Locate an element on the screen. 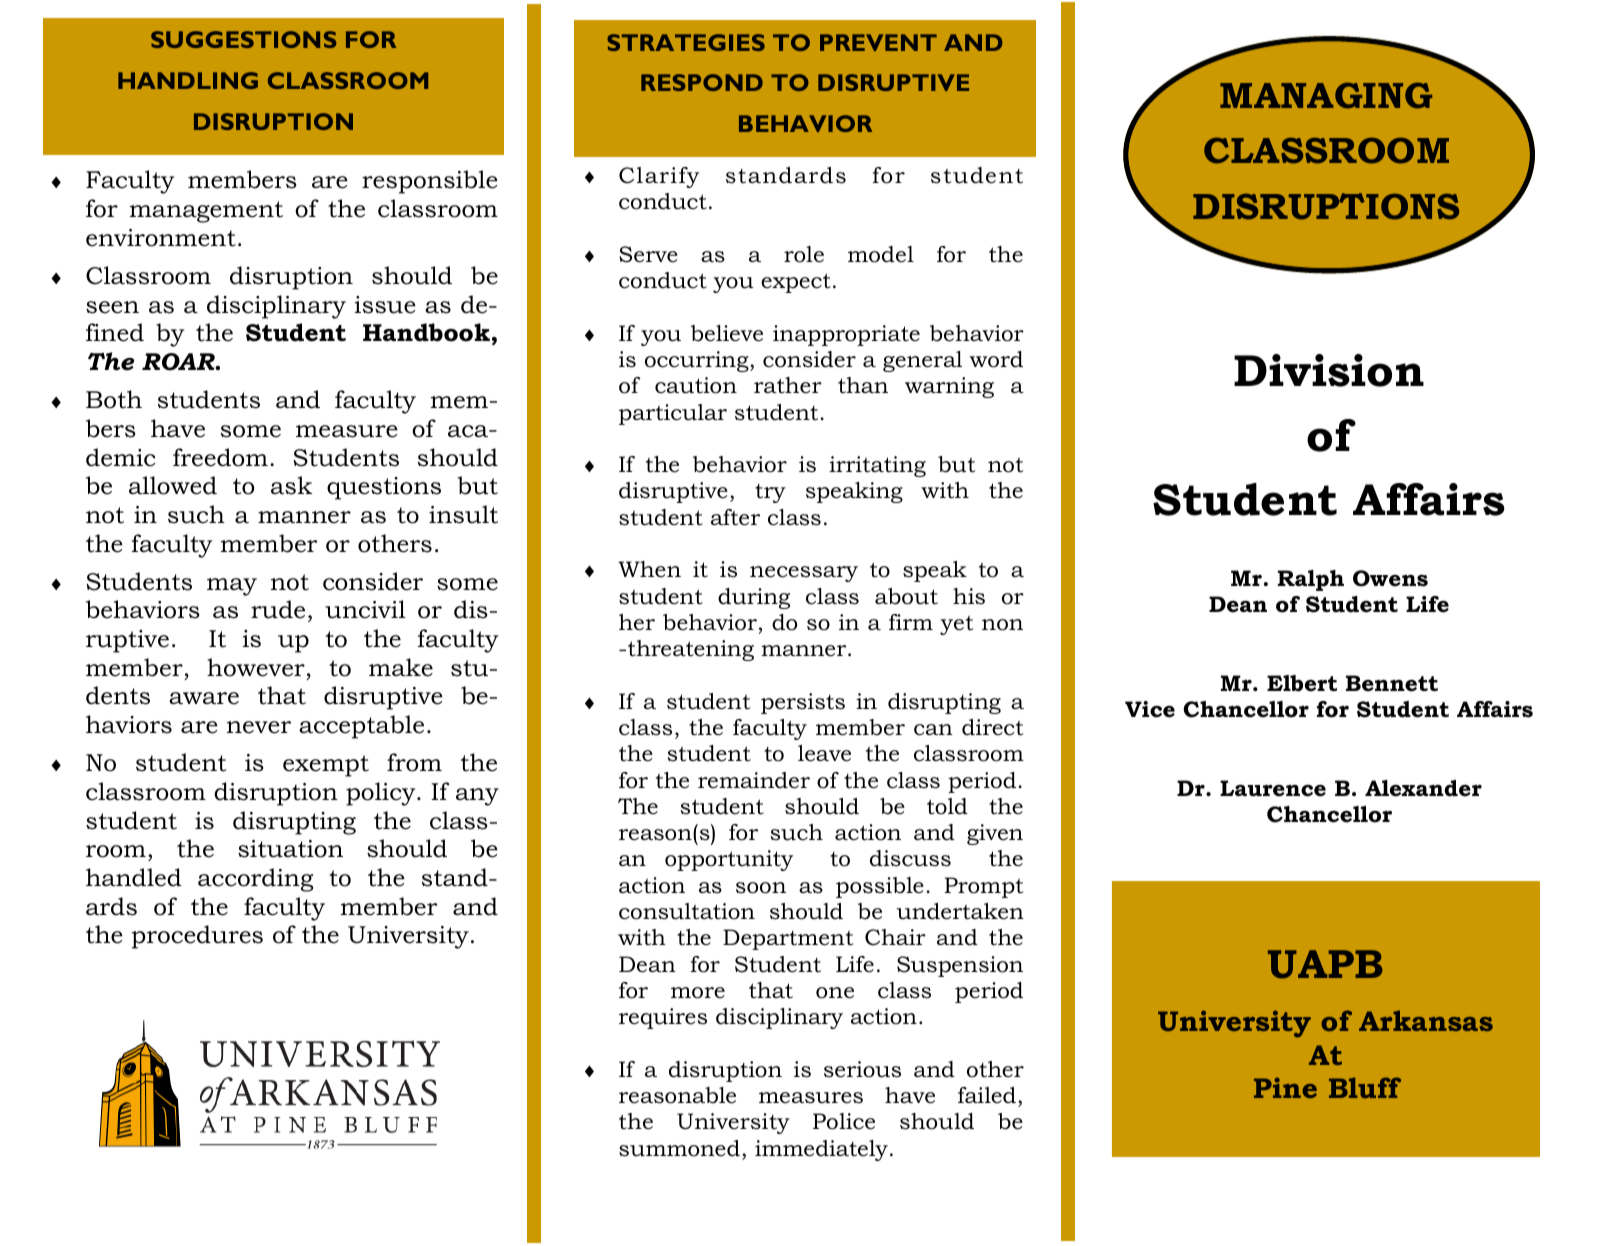  Division is located at coordinates (1329, 370).
